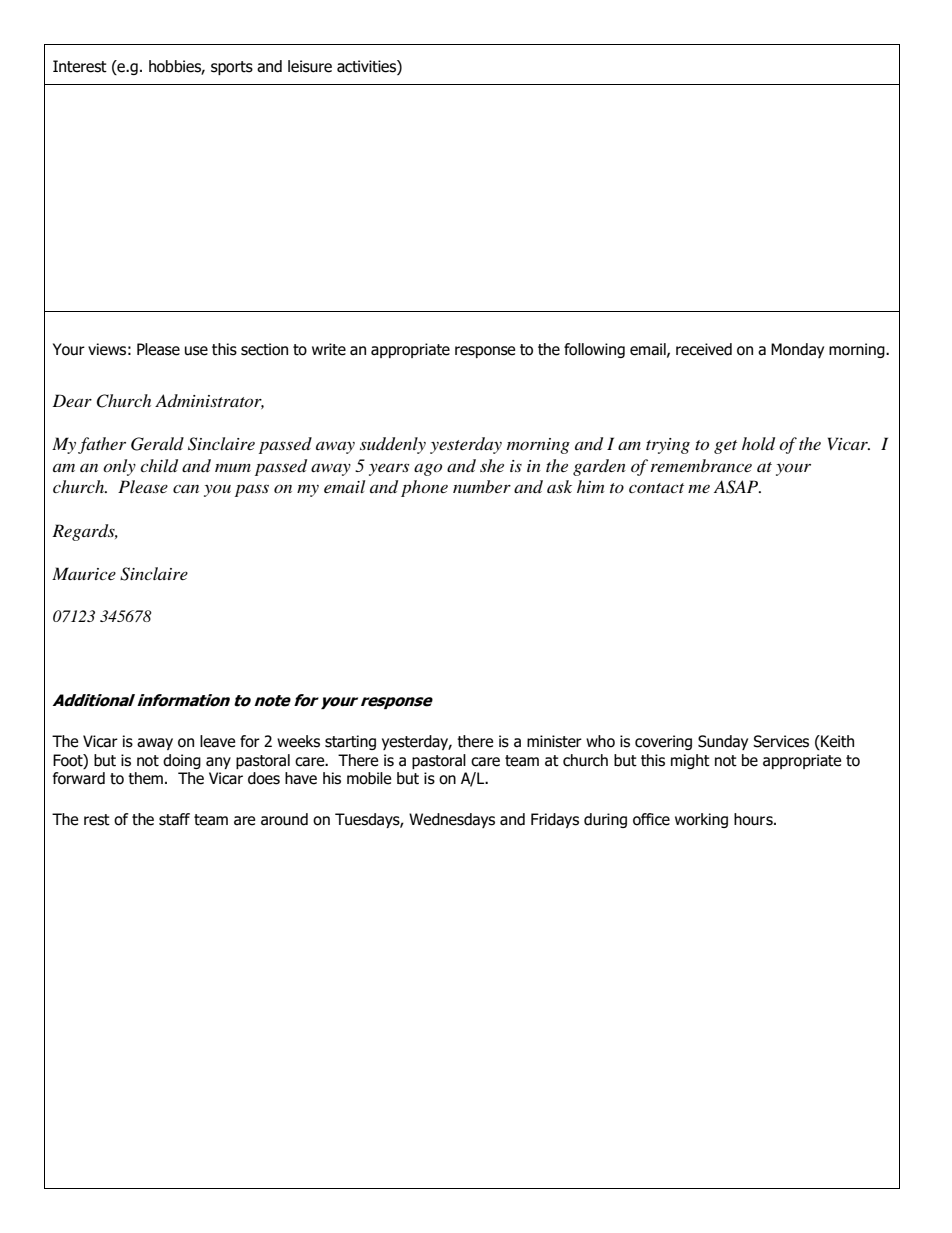 The width and height of the screenshot is (952, 1233). I want to click on received, so click(704, 349).
